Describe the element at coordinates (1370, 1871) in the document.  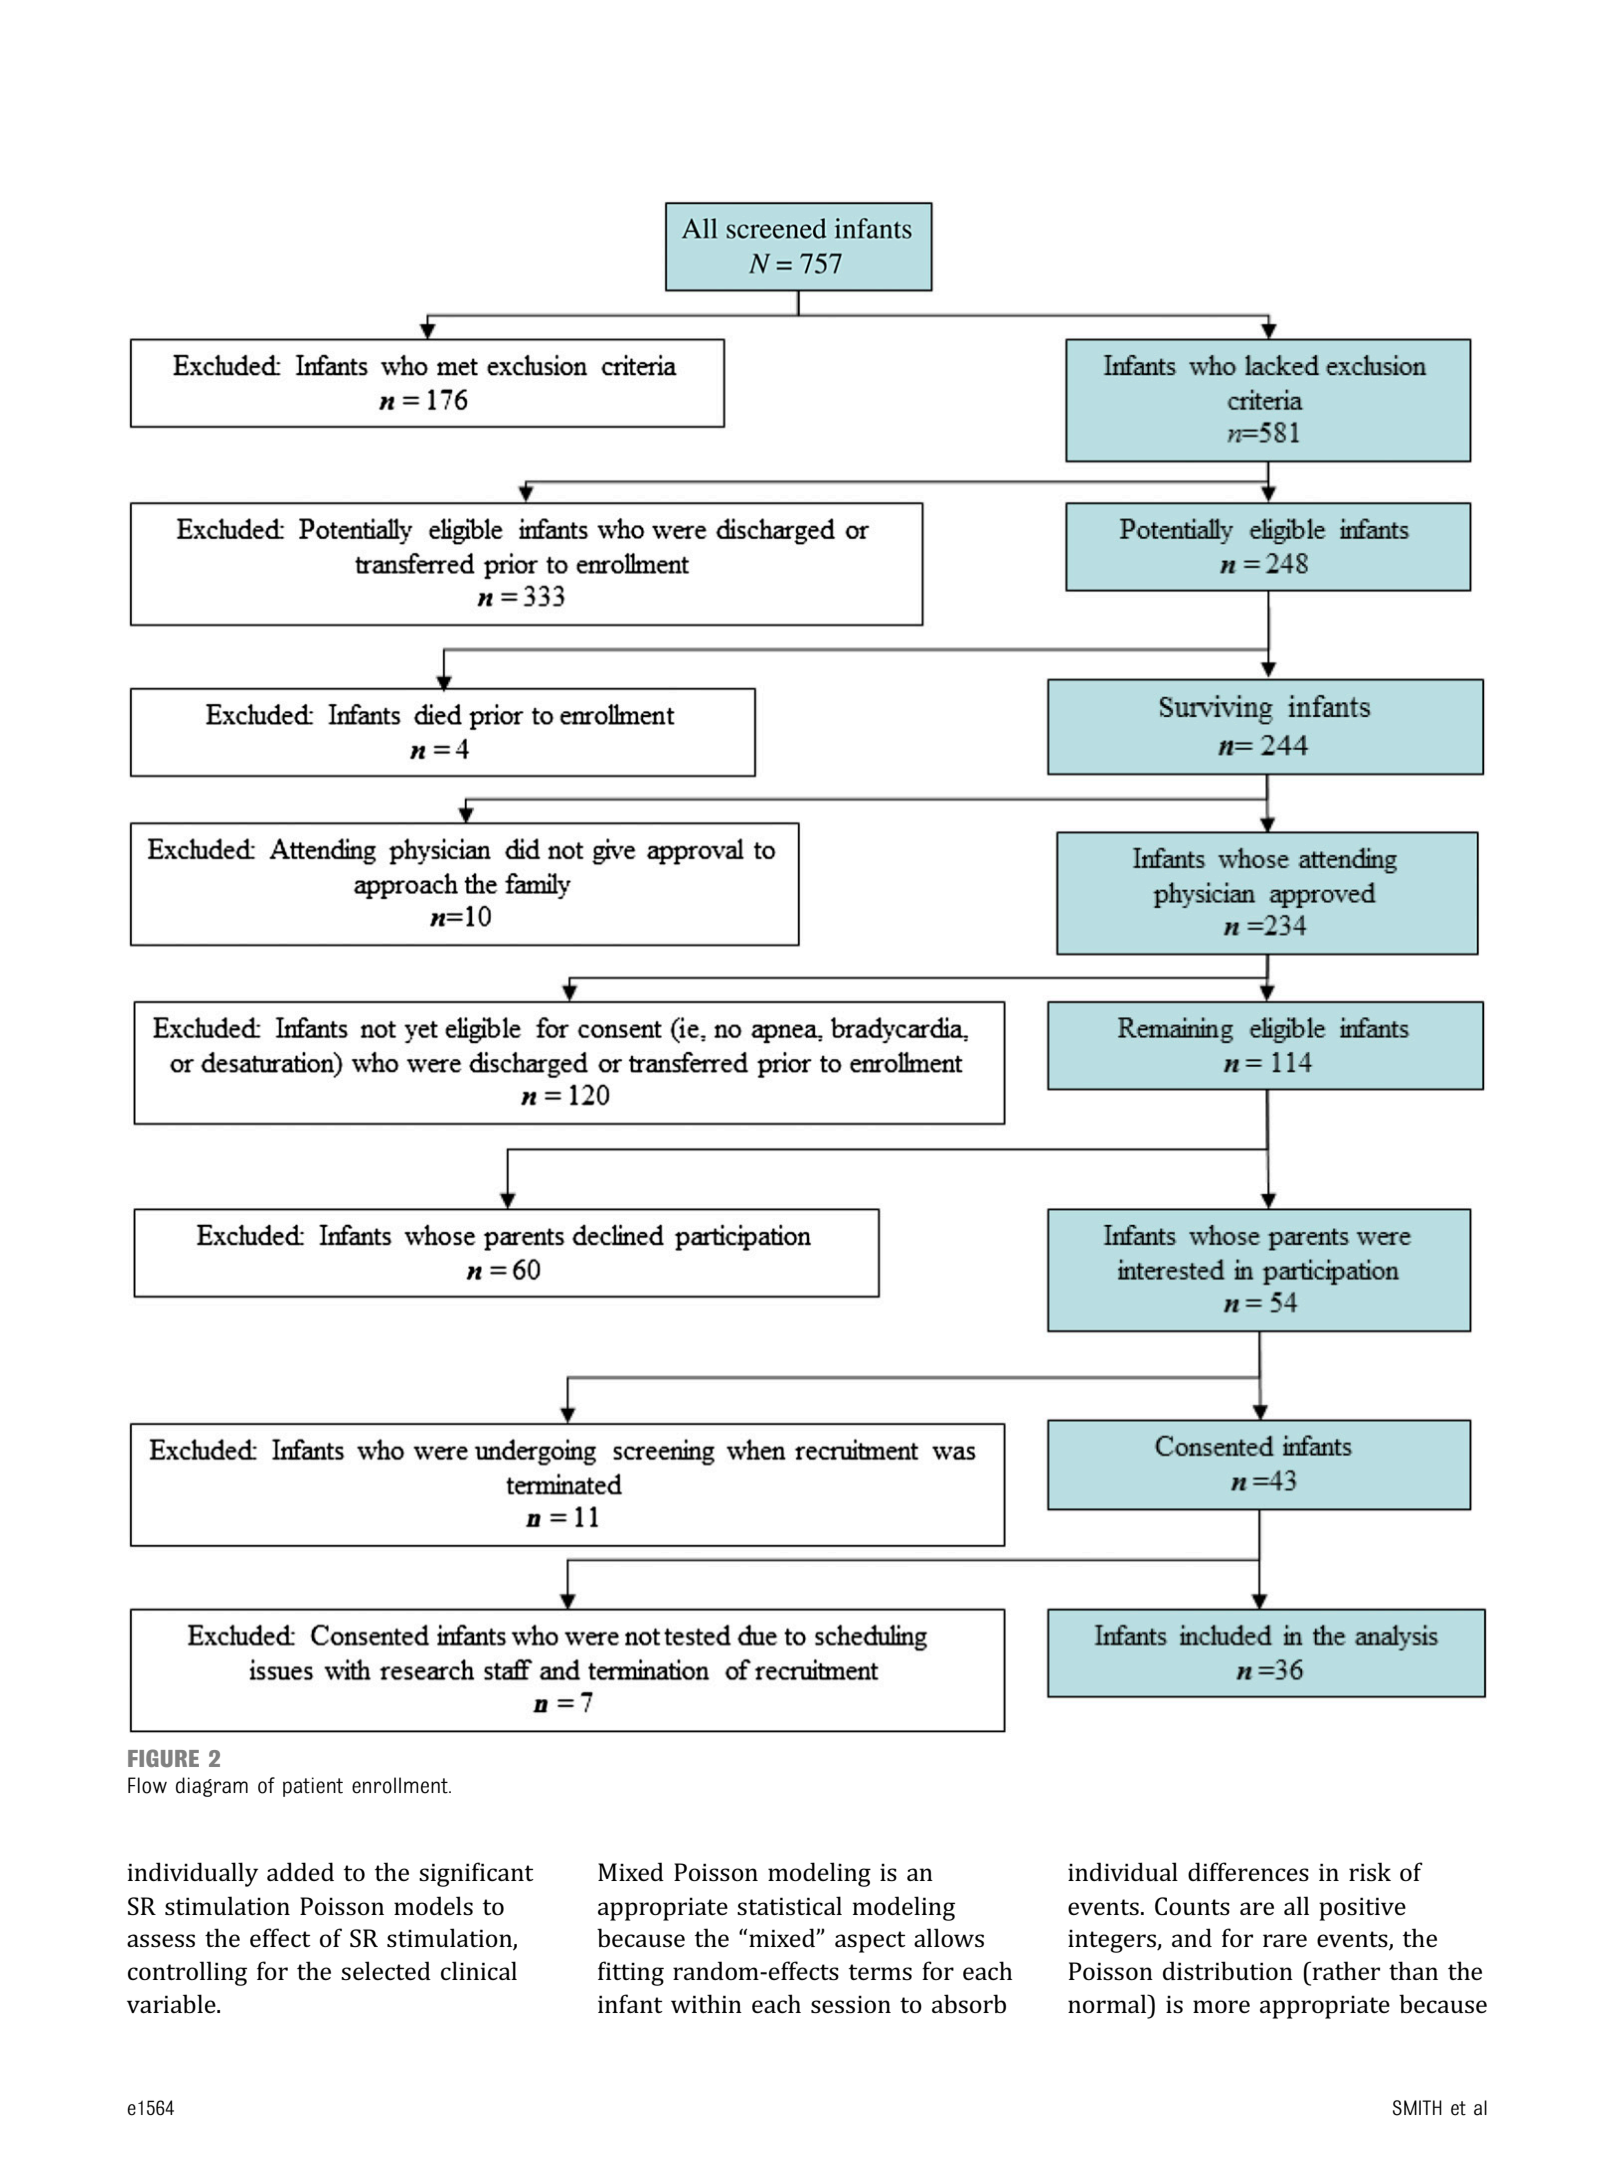
I see `risk` at that location.
